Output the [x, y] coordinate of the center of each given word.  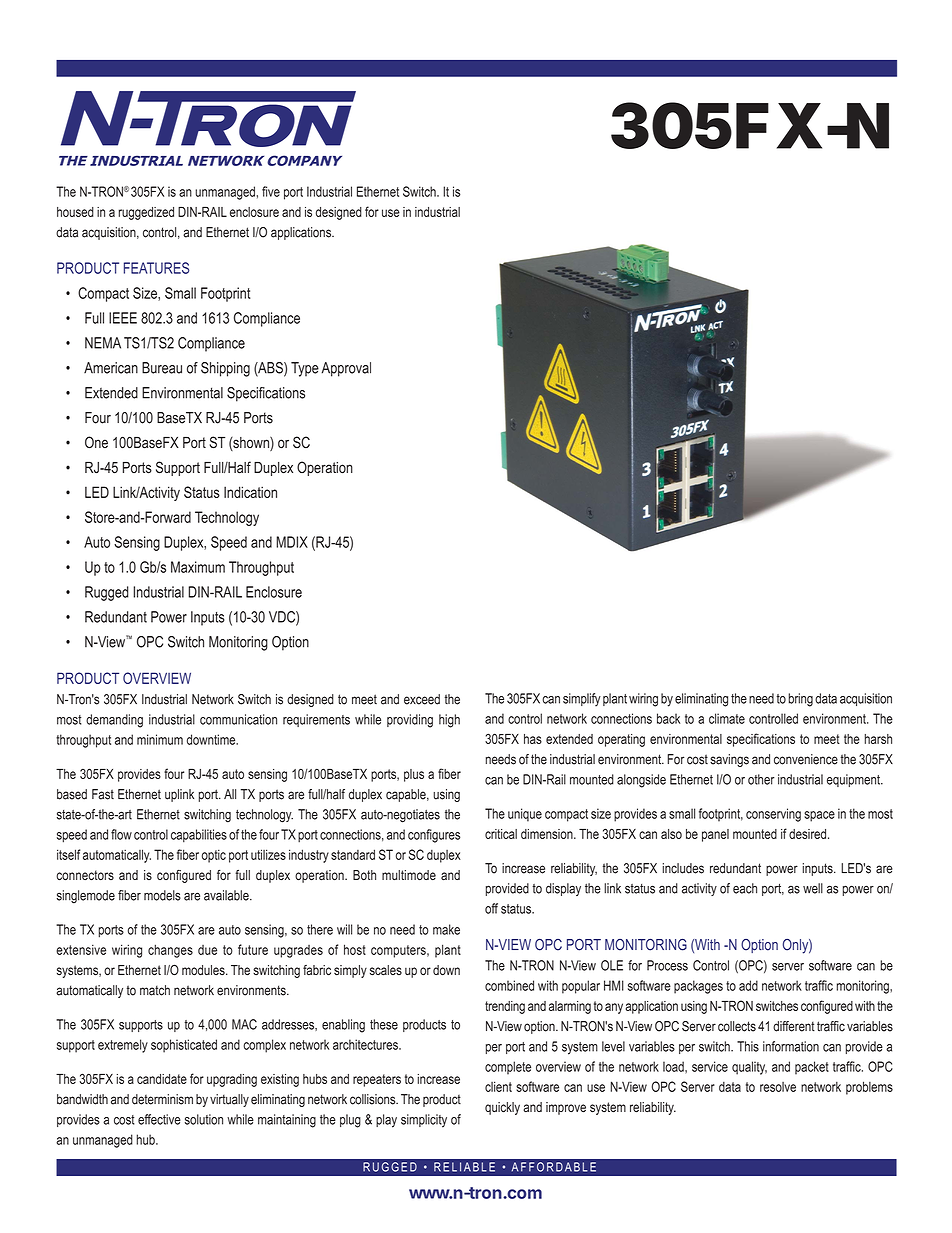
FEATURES [156, 268]
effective [159, 1119]
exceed [422, 699]
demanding [114, 721]
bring [800, 700]
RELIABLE [464, 1167]
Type [305, 369]
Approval [346, 369]
